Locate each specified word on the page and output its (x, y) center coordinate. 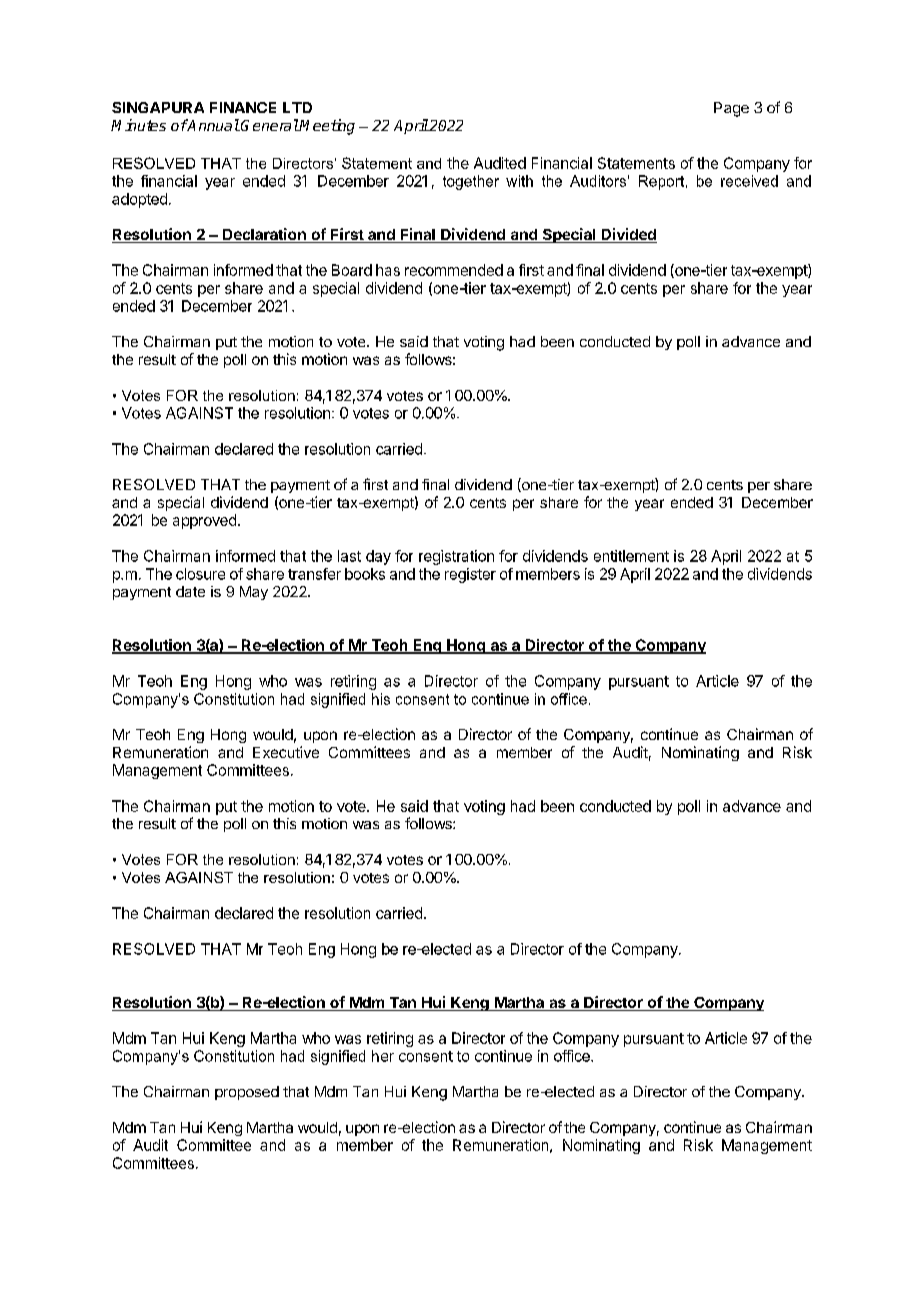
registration (456, 557)
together (471, 182)
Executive (286, 752)
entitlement (631, 556)
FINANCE (243, 107)
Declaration (264, 235)
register (470, 575)
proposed (247, 1093)
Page (731, 109)
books (365, 574)
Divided (628, 235)
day (378, 557)
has (388, 270)
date (190, 591)
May (254, 593)
